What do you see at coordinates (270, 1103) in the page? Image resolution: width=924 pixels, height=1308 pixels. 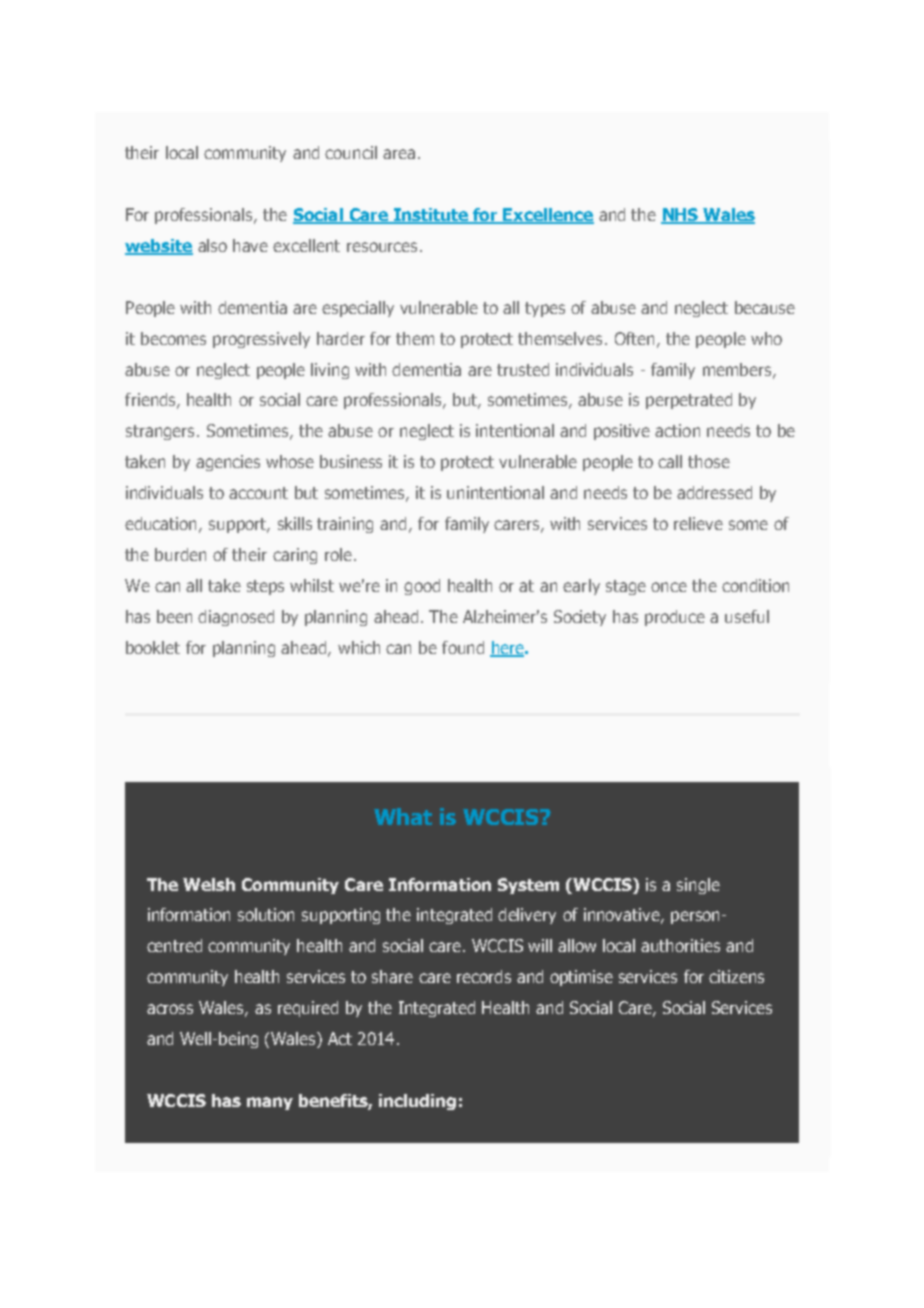 I see `many` at bounding box center [270, 1103].
